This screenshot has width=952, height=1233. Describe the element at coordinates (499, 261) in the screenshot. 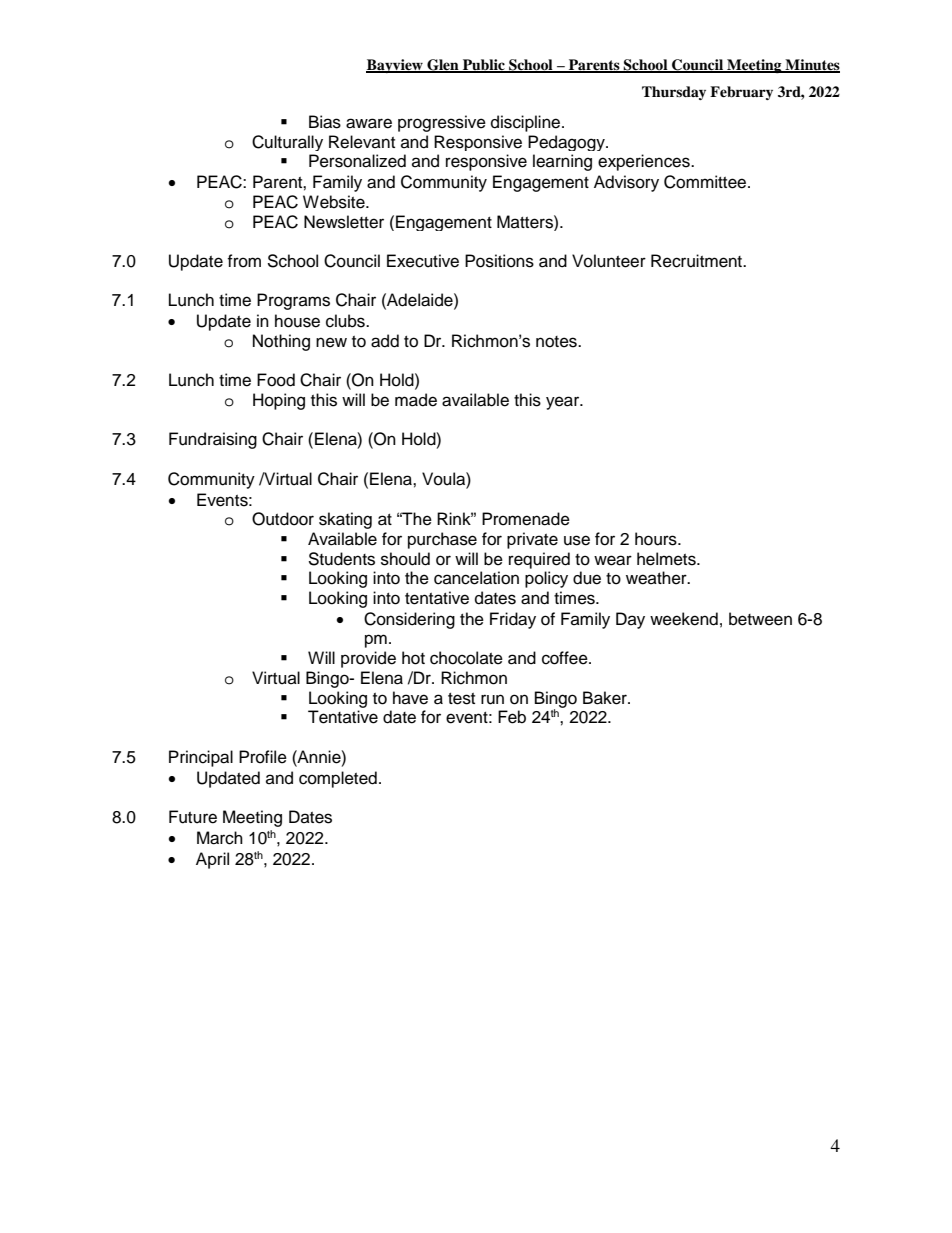

I see `Positions` at that location.
